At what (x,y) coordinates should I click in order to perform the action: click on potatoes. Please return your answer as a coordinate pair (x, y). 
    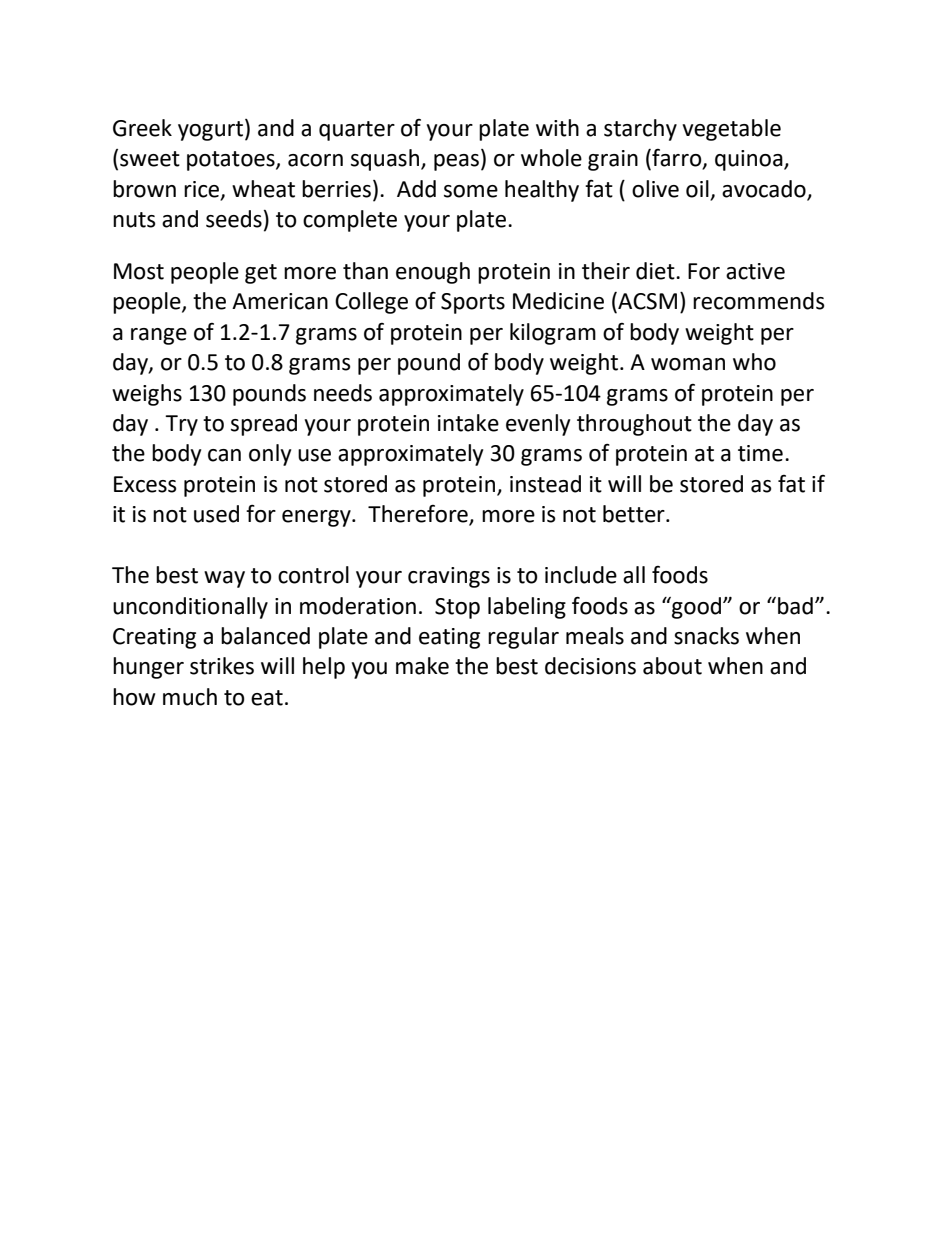
    Looking at the image, I should click on (232, 161).
